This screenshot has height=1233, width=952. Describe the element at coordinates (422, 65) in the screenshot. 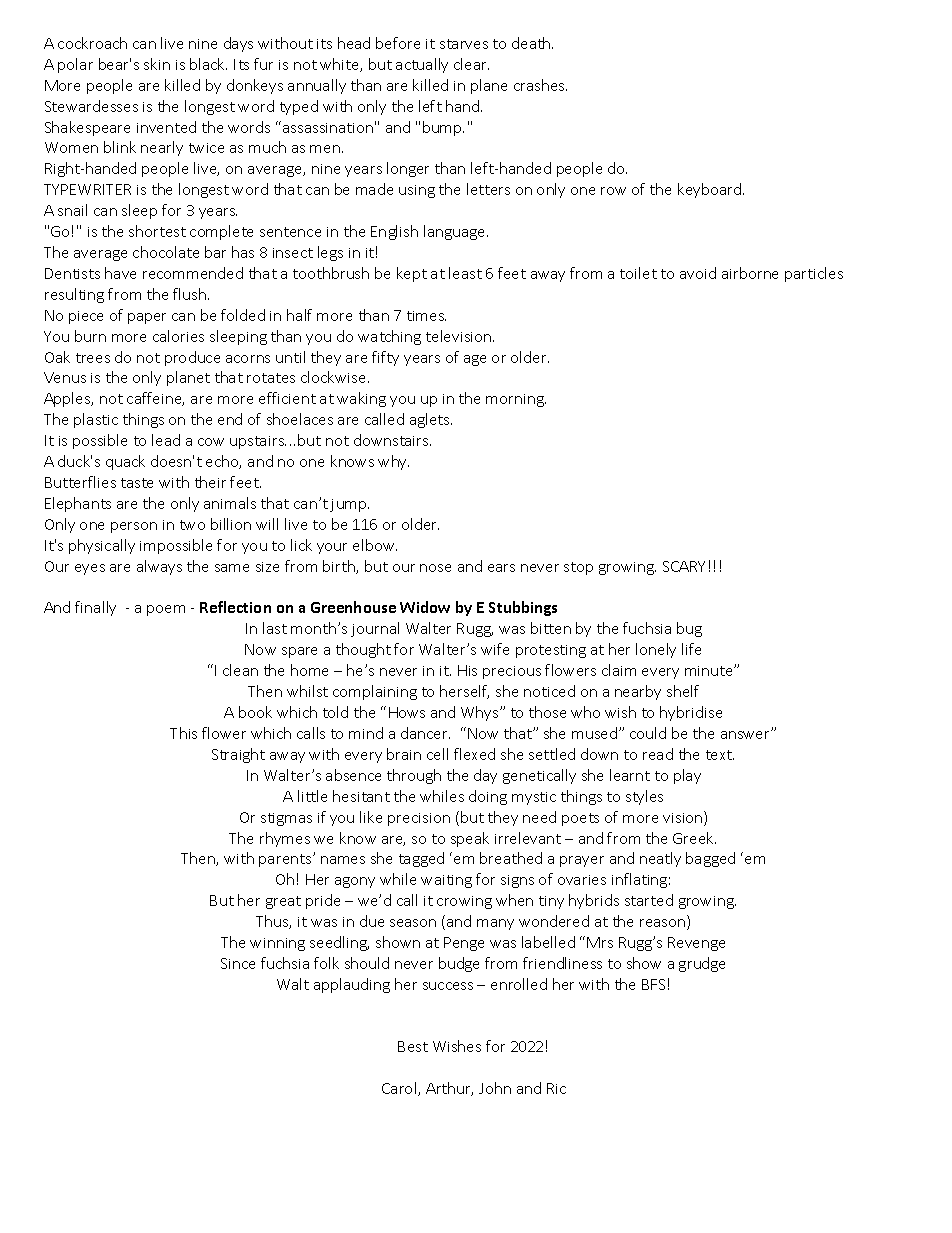

I see `actually` at that location.
